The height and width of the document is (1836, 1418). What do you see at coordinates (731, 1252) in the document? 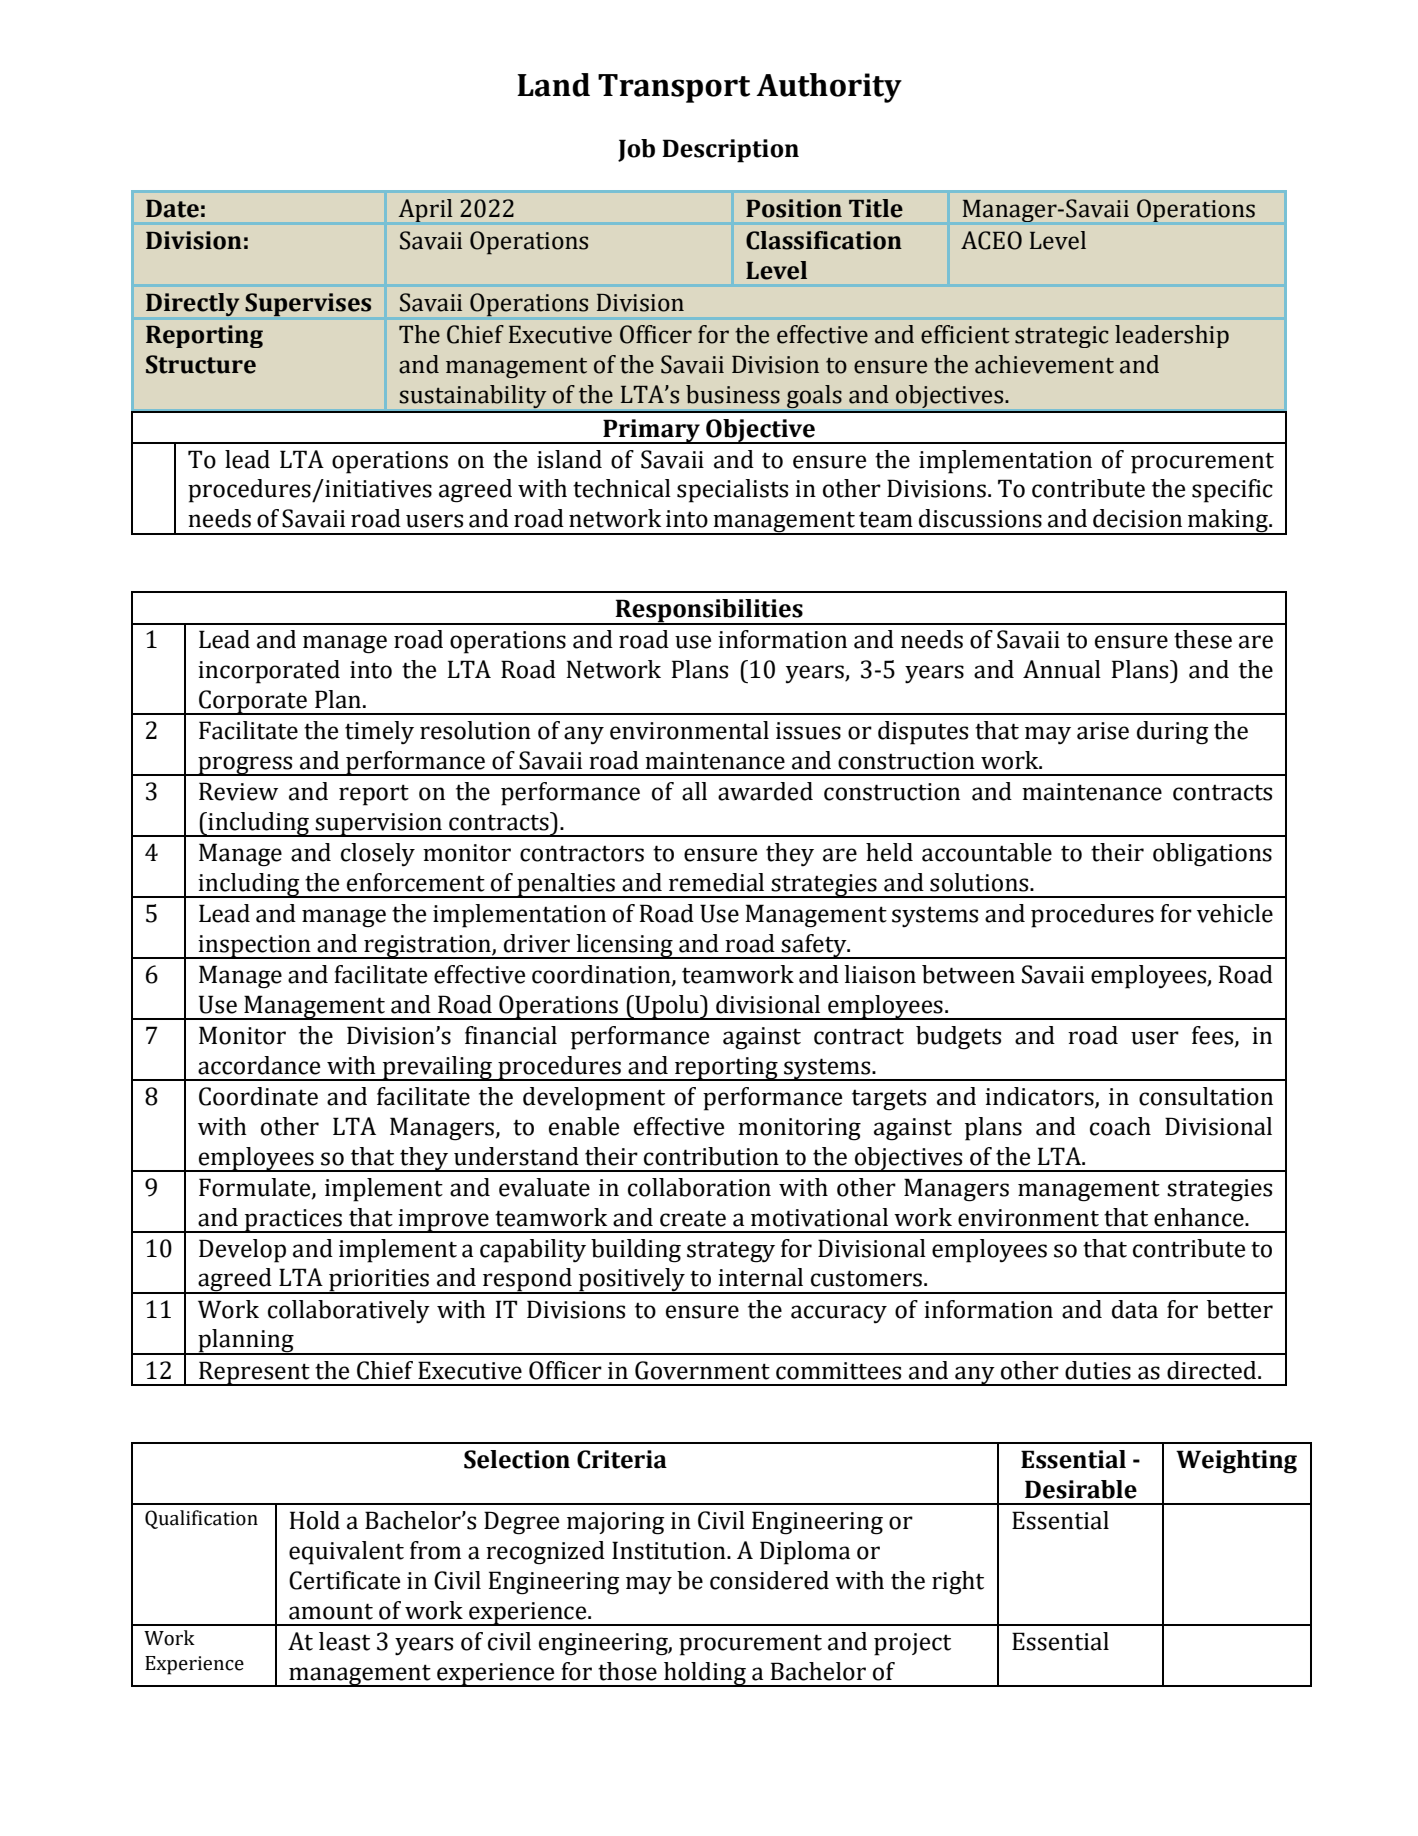
I see `strategy` at bounding box center [731, 1252].
